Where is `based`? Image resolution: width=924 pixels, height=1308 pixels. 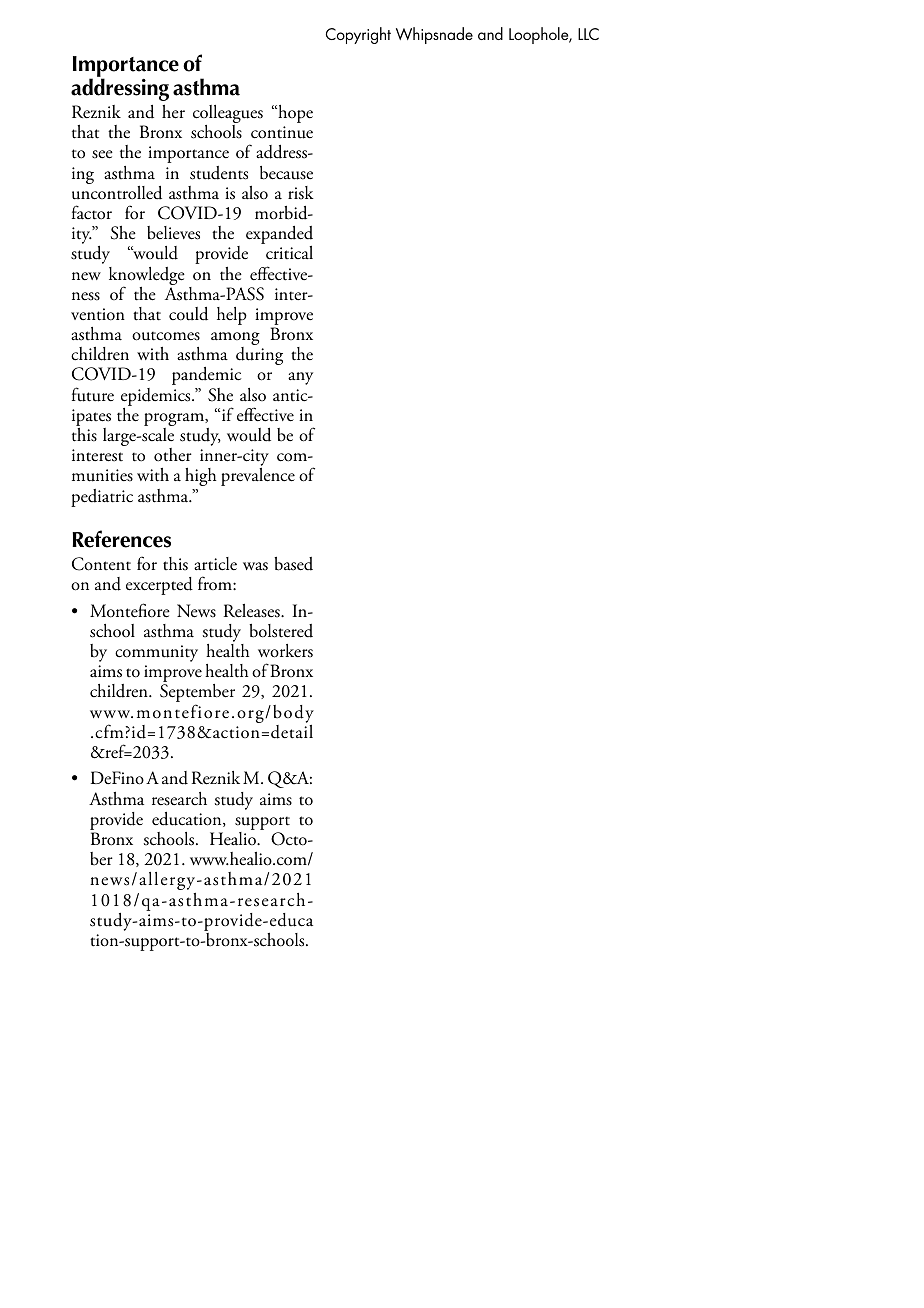 based is located at coordinates (293, 564).
